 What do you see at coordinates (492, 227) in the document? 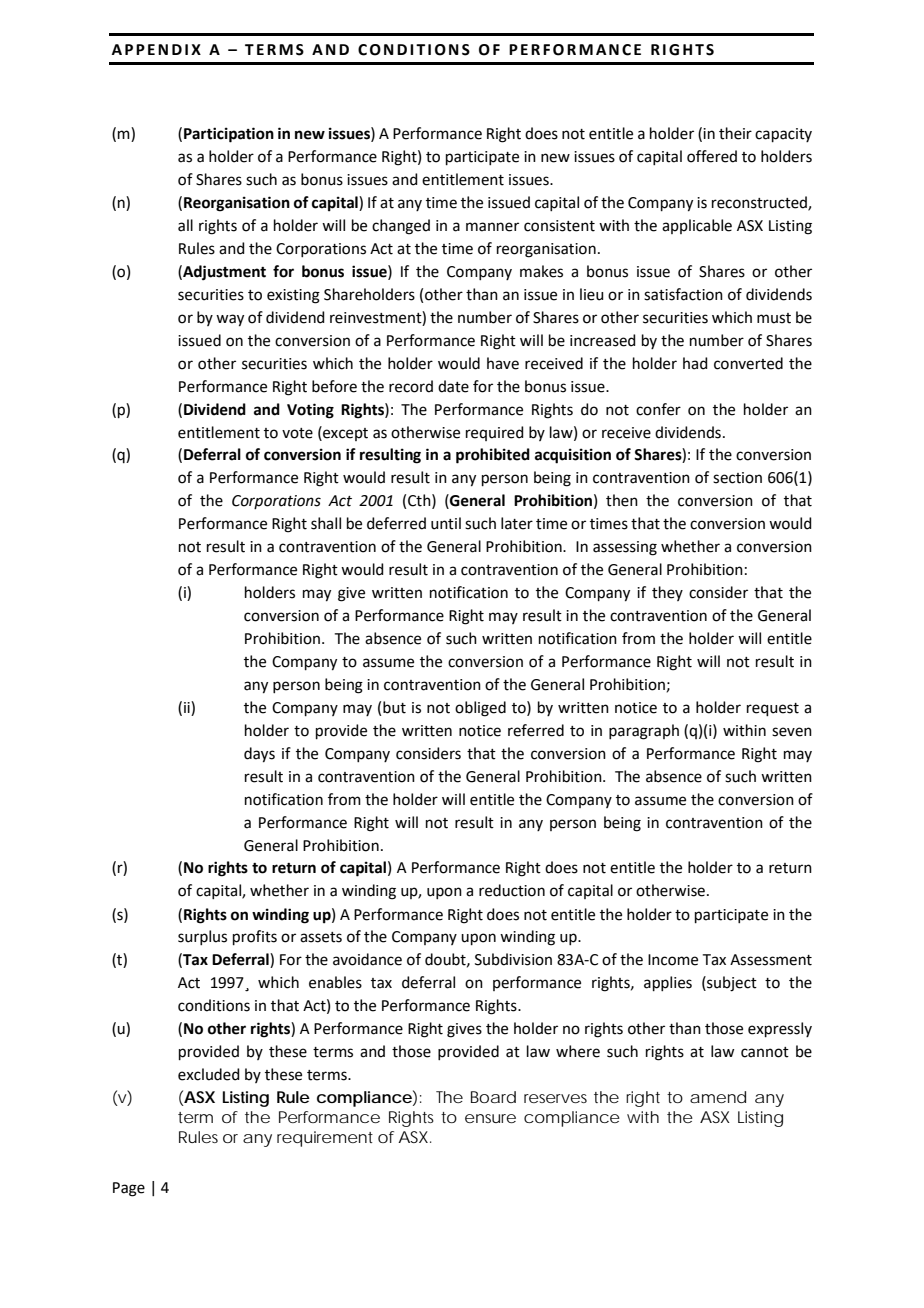
I see `manner` at bounding box center [492, 227].
